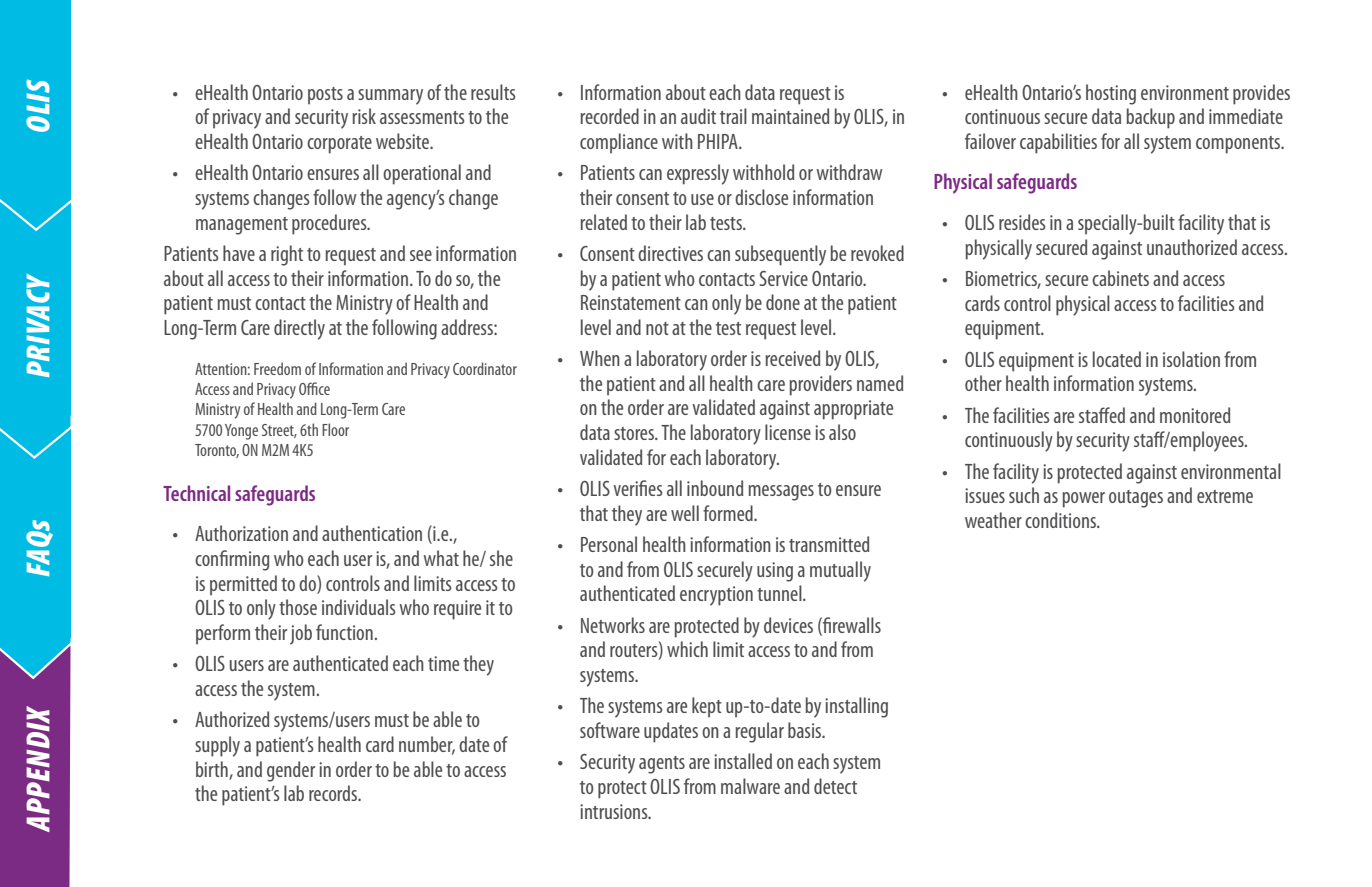 The width and height of the page is (1372, 887). I want to click on using, so click(775, 572).
